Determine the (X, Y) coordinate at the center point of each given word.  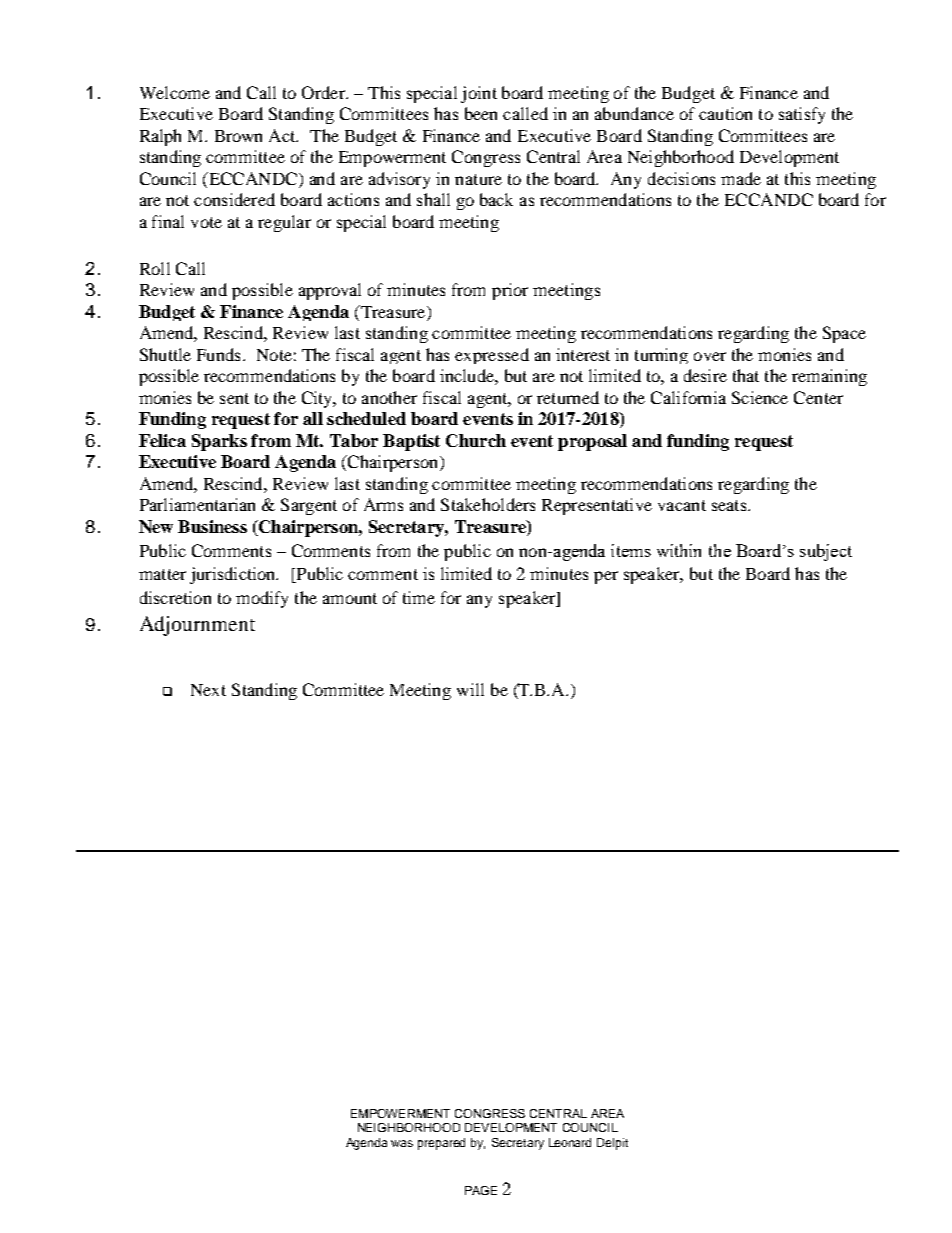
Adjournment (197, 626)
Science (760, 397)
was (402, 1143)
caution (725, 113)
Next (208, 690)
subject (826, 552)
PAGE (481, 1190)
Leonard (570, 1142)
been (481, 113)
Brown (238, 136)
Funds (218, 354)
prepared (441, 1144)
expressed (492, 356)
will (470, 689)
